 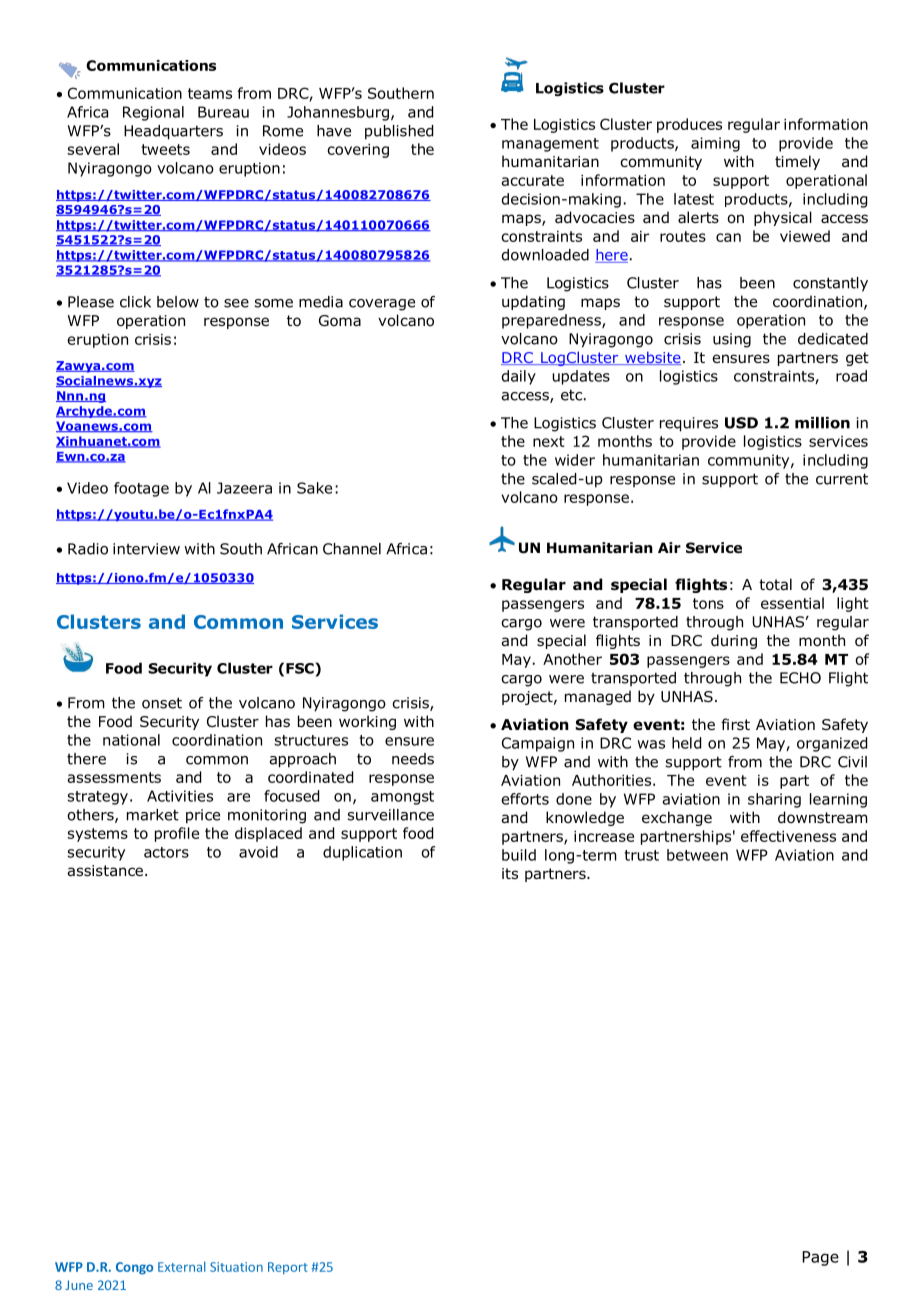 I want to click on ECHO, so click(x=800, y=678).
